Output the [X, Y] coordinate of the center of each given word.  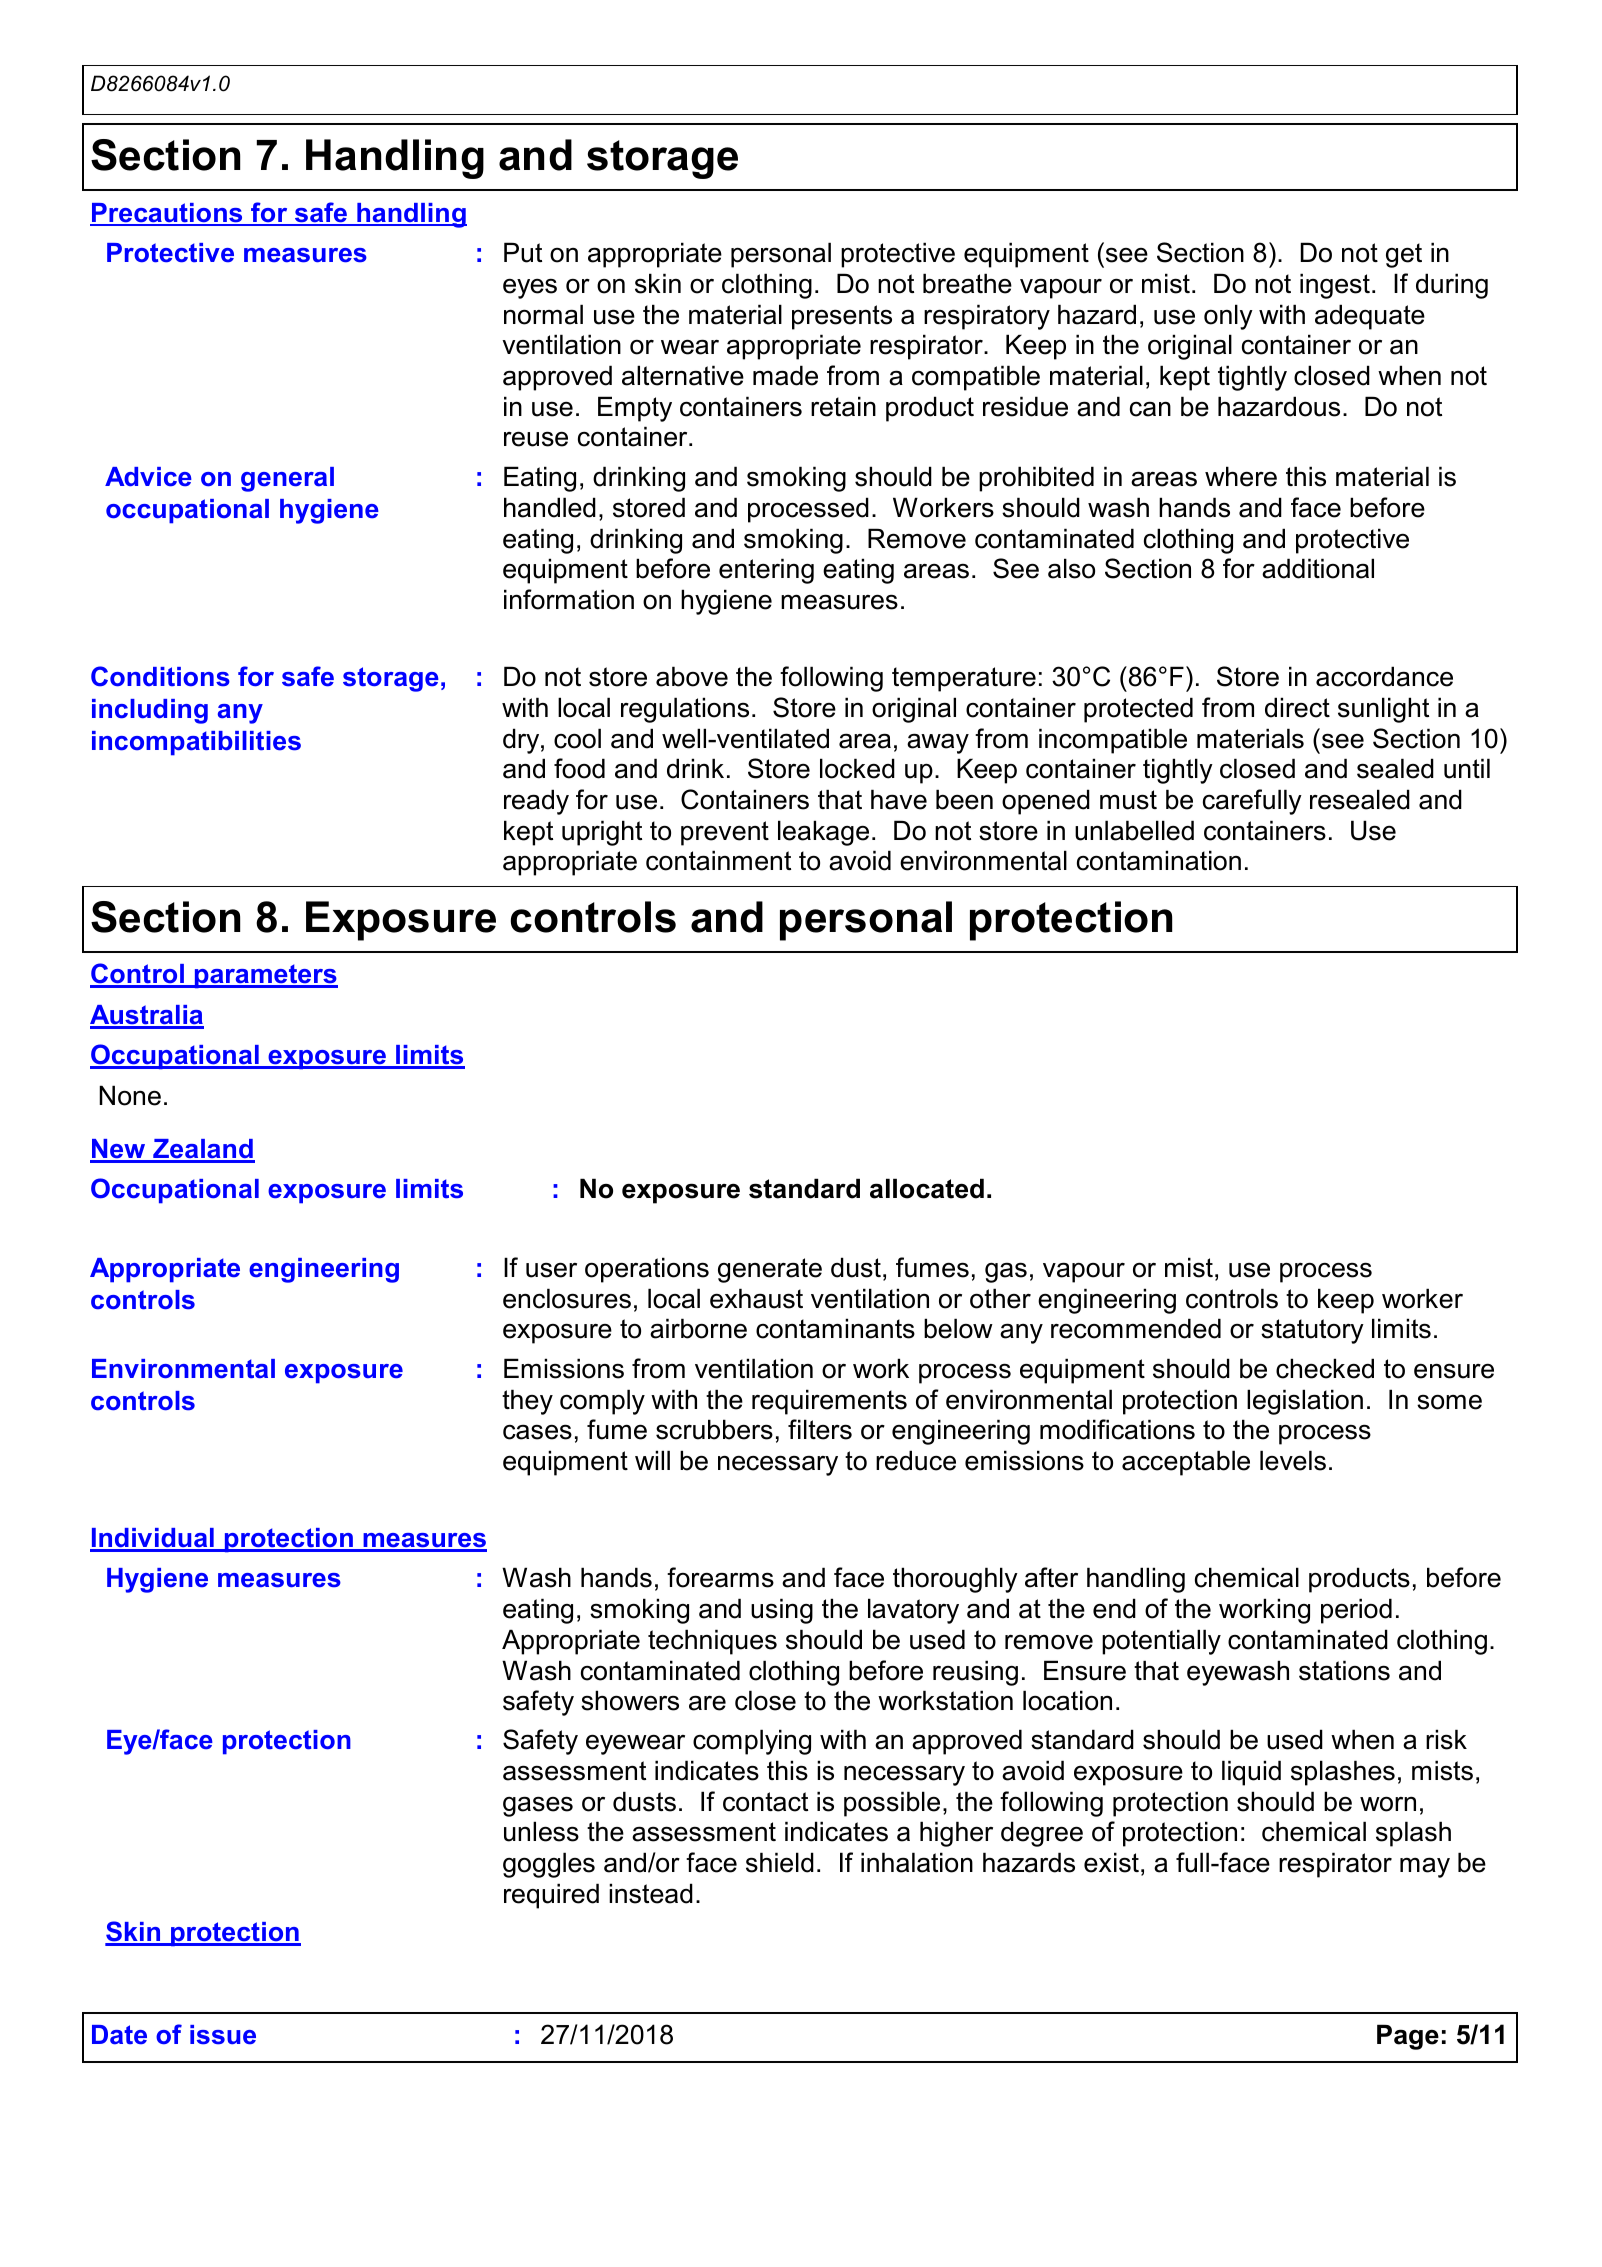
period [1356, 1611]
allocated [927, 1188]
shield [780, 1862]
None [130, 1095]
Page [1408, 2037]
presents [842, 317]
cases [537, 1432]
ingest [1335, 286]
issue [223, 2035]
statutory [1312, 1331]
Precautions [167, 214]
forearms [720, 1577]
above [692, 676]
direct [1297, 707]
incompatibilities [196, 743]
